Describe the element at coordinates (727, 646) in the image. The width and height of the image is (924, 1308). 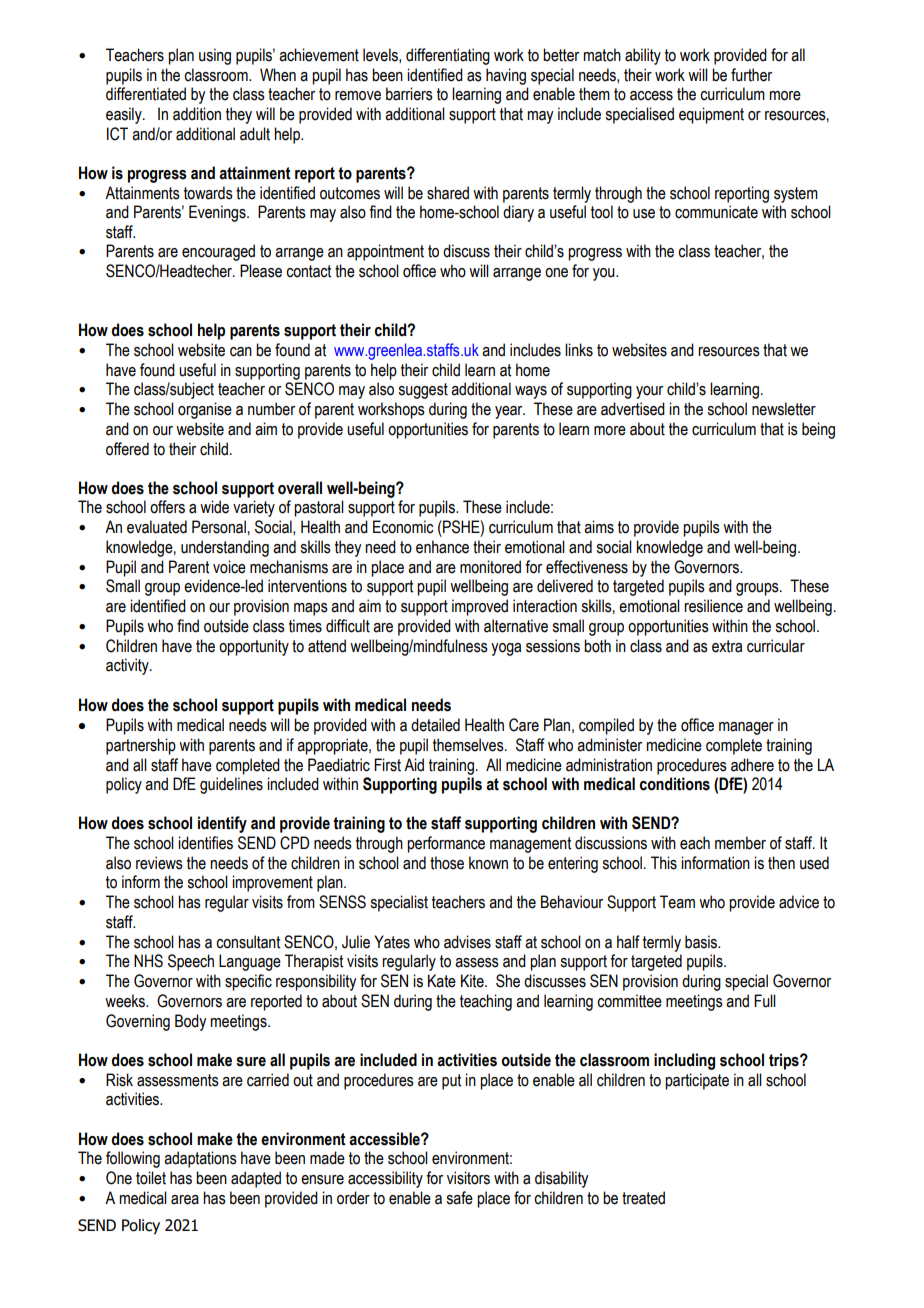
I see `extra` at that location.
